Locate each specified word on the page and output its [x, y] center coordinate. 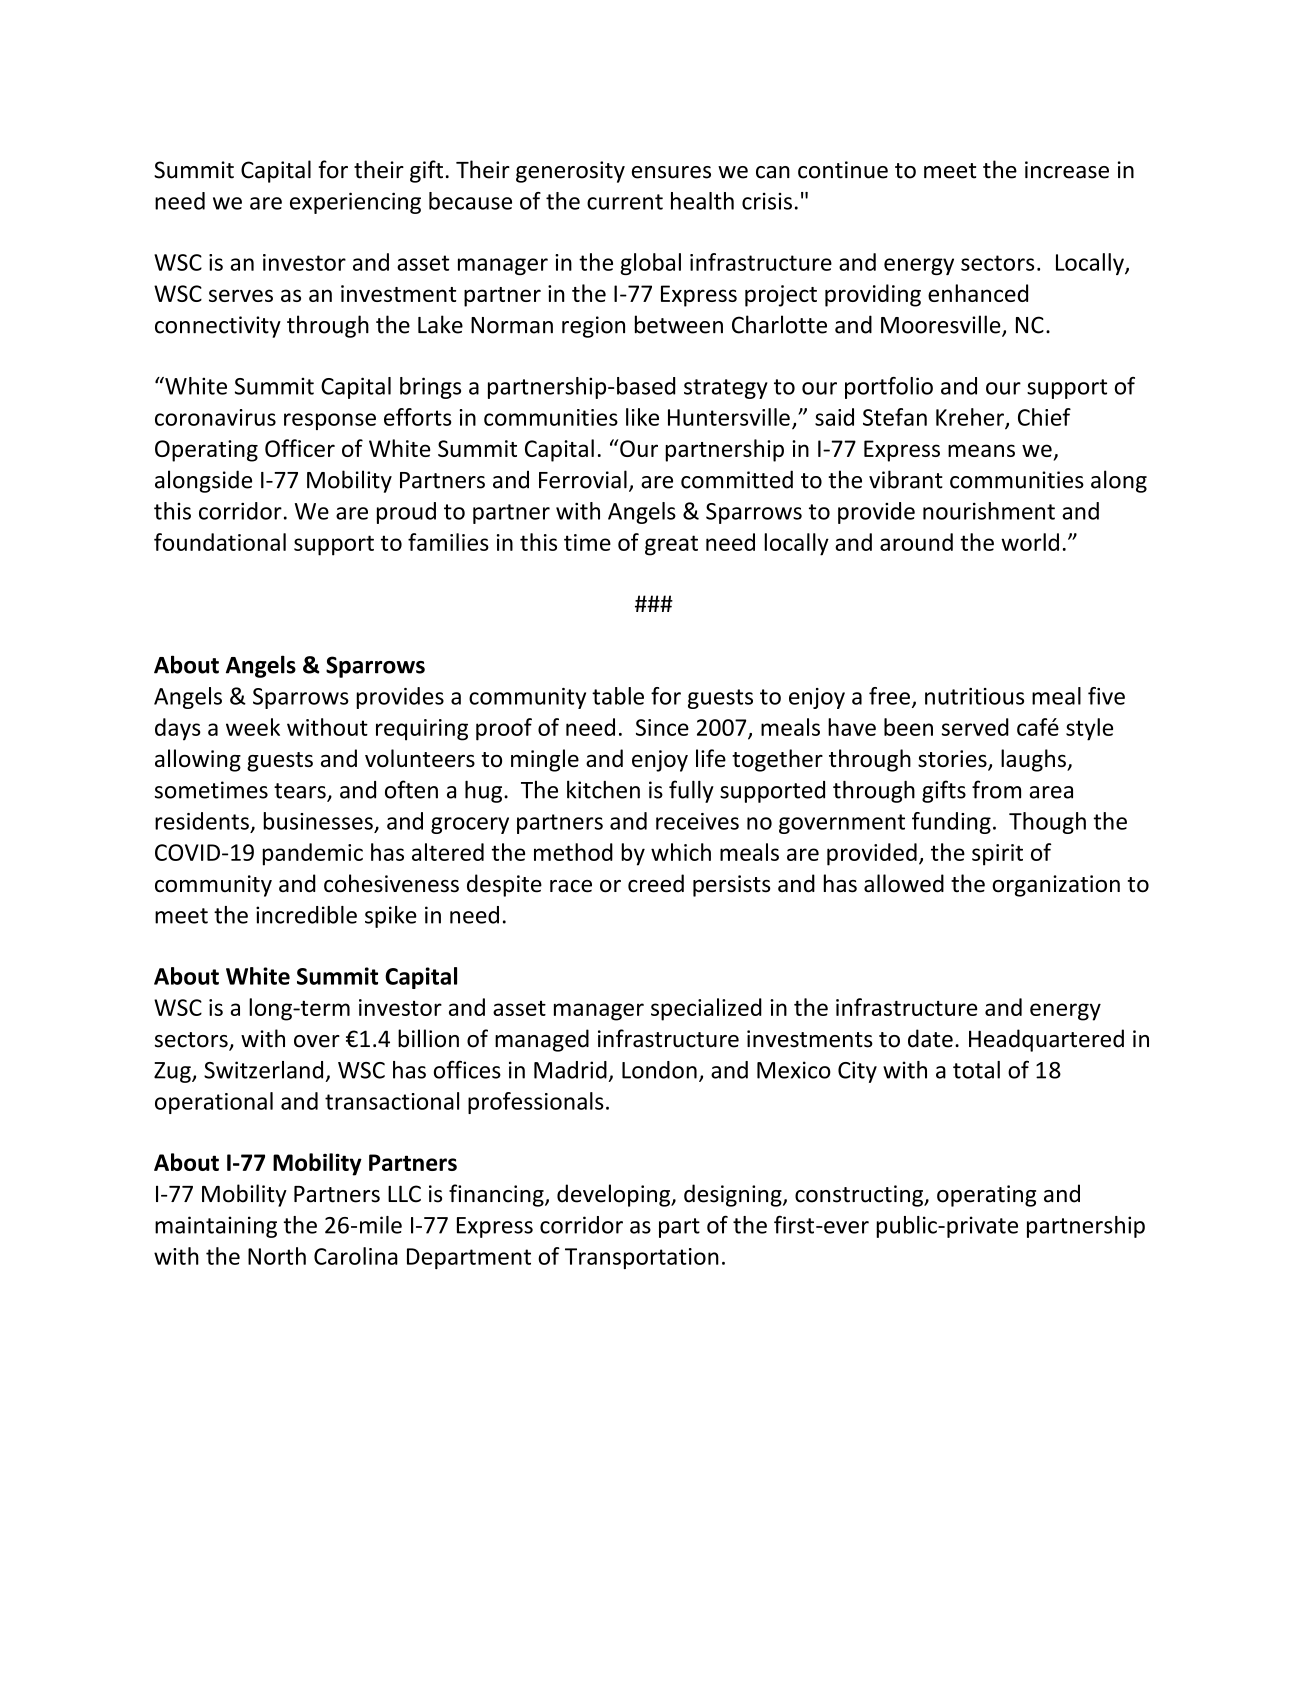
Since [662, 727]
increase [1067, 170]
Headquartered [1046, 1040]
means [981, 450]
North [277, 1256]
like [642, 417]
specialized [706, 1009]
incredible [306, 915]
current [625, 202]
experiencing [355, 203]
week [253, 727]
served [975, 727]
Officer [300, 448]
